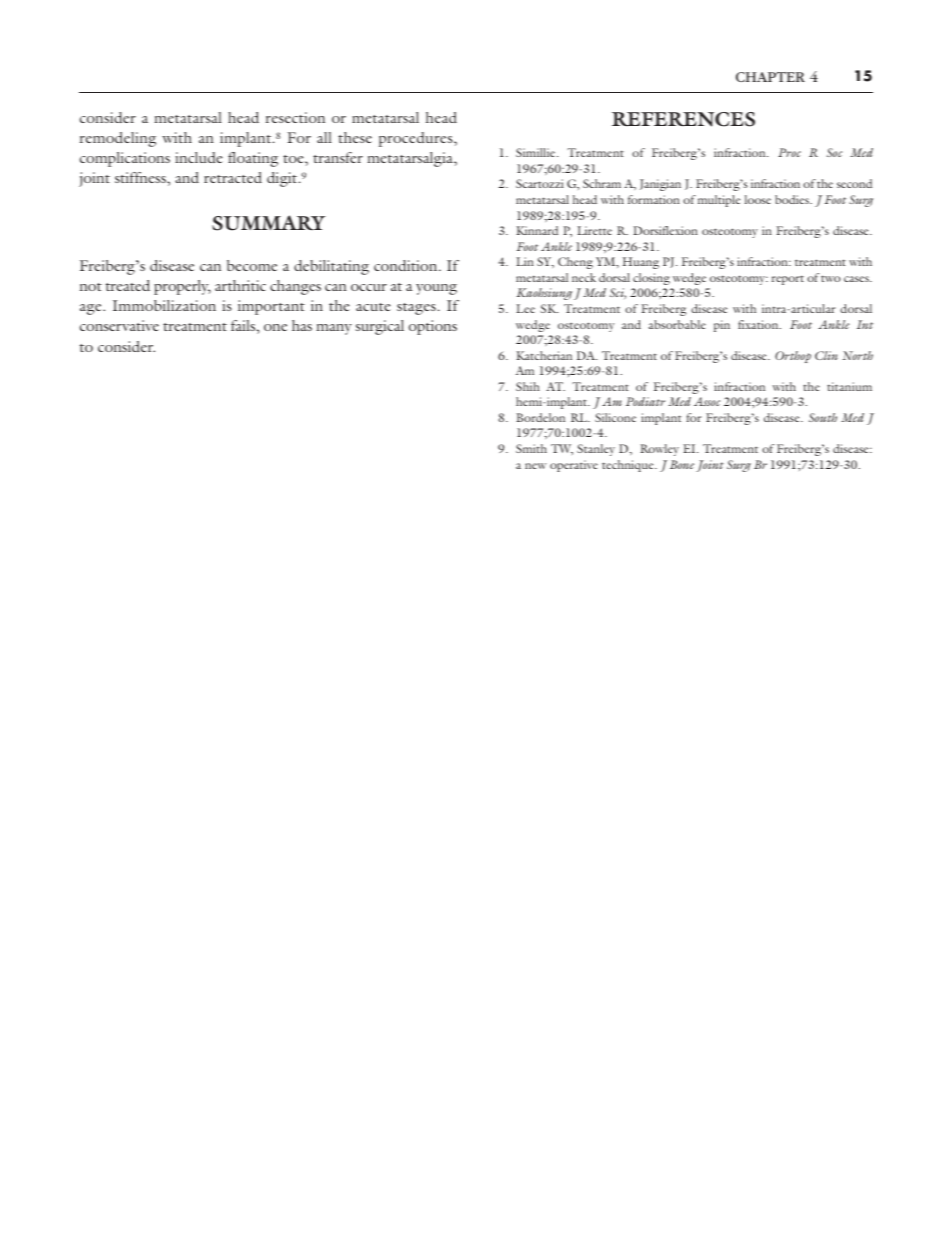 The image size is (952, 1233). What do you see at coordinates (531, 448) in the image?
I see `Smith` at bounding box center [531, 448].
